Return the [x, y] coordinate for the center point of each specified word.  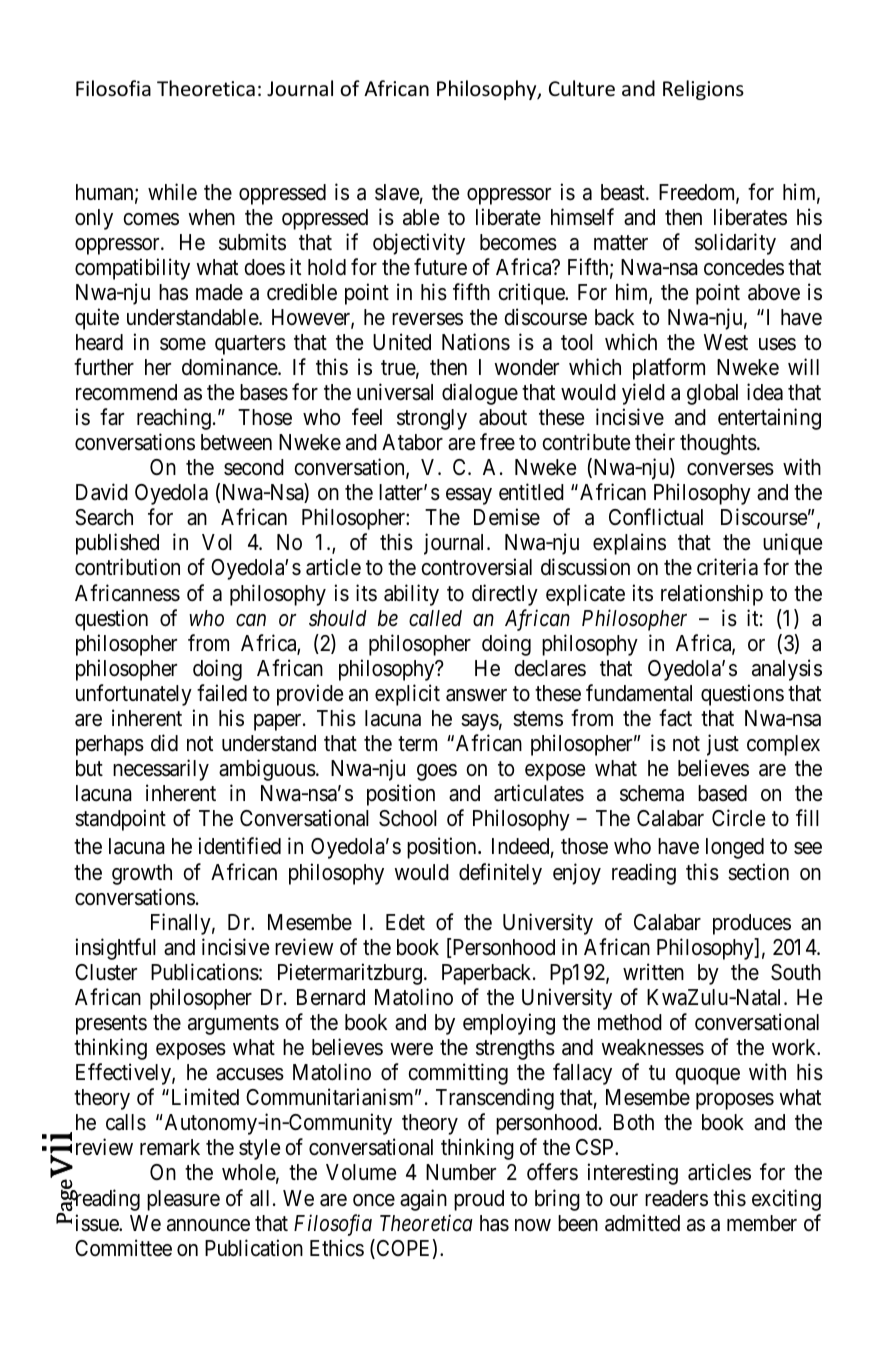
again [423, 1200]
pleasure [183, 1200]
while [172, 192]
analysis [787, 670]
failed [222, 693]
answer [476, 695]
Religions [703, 90]
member [762, 1223]
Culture [582, 88]
